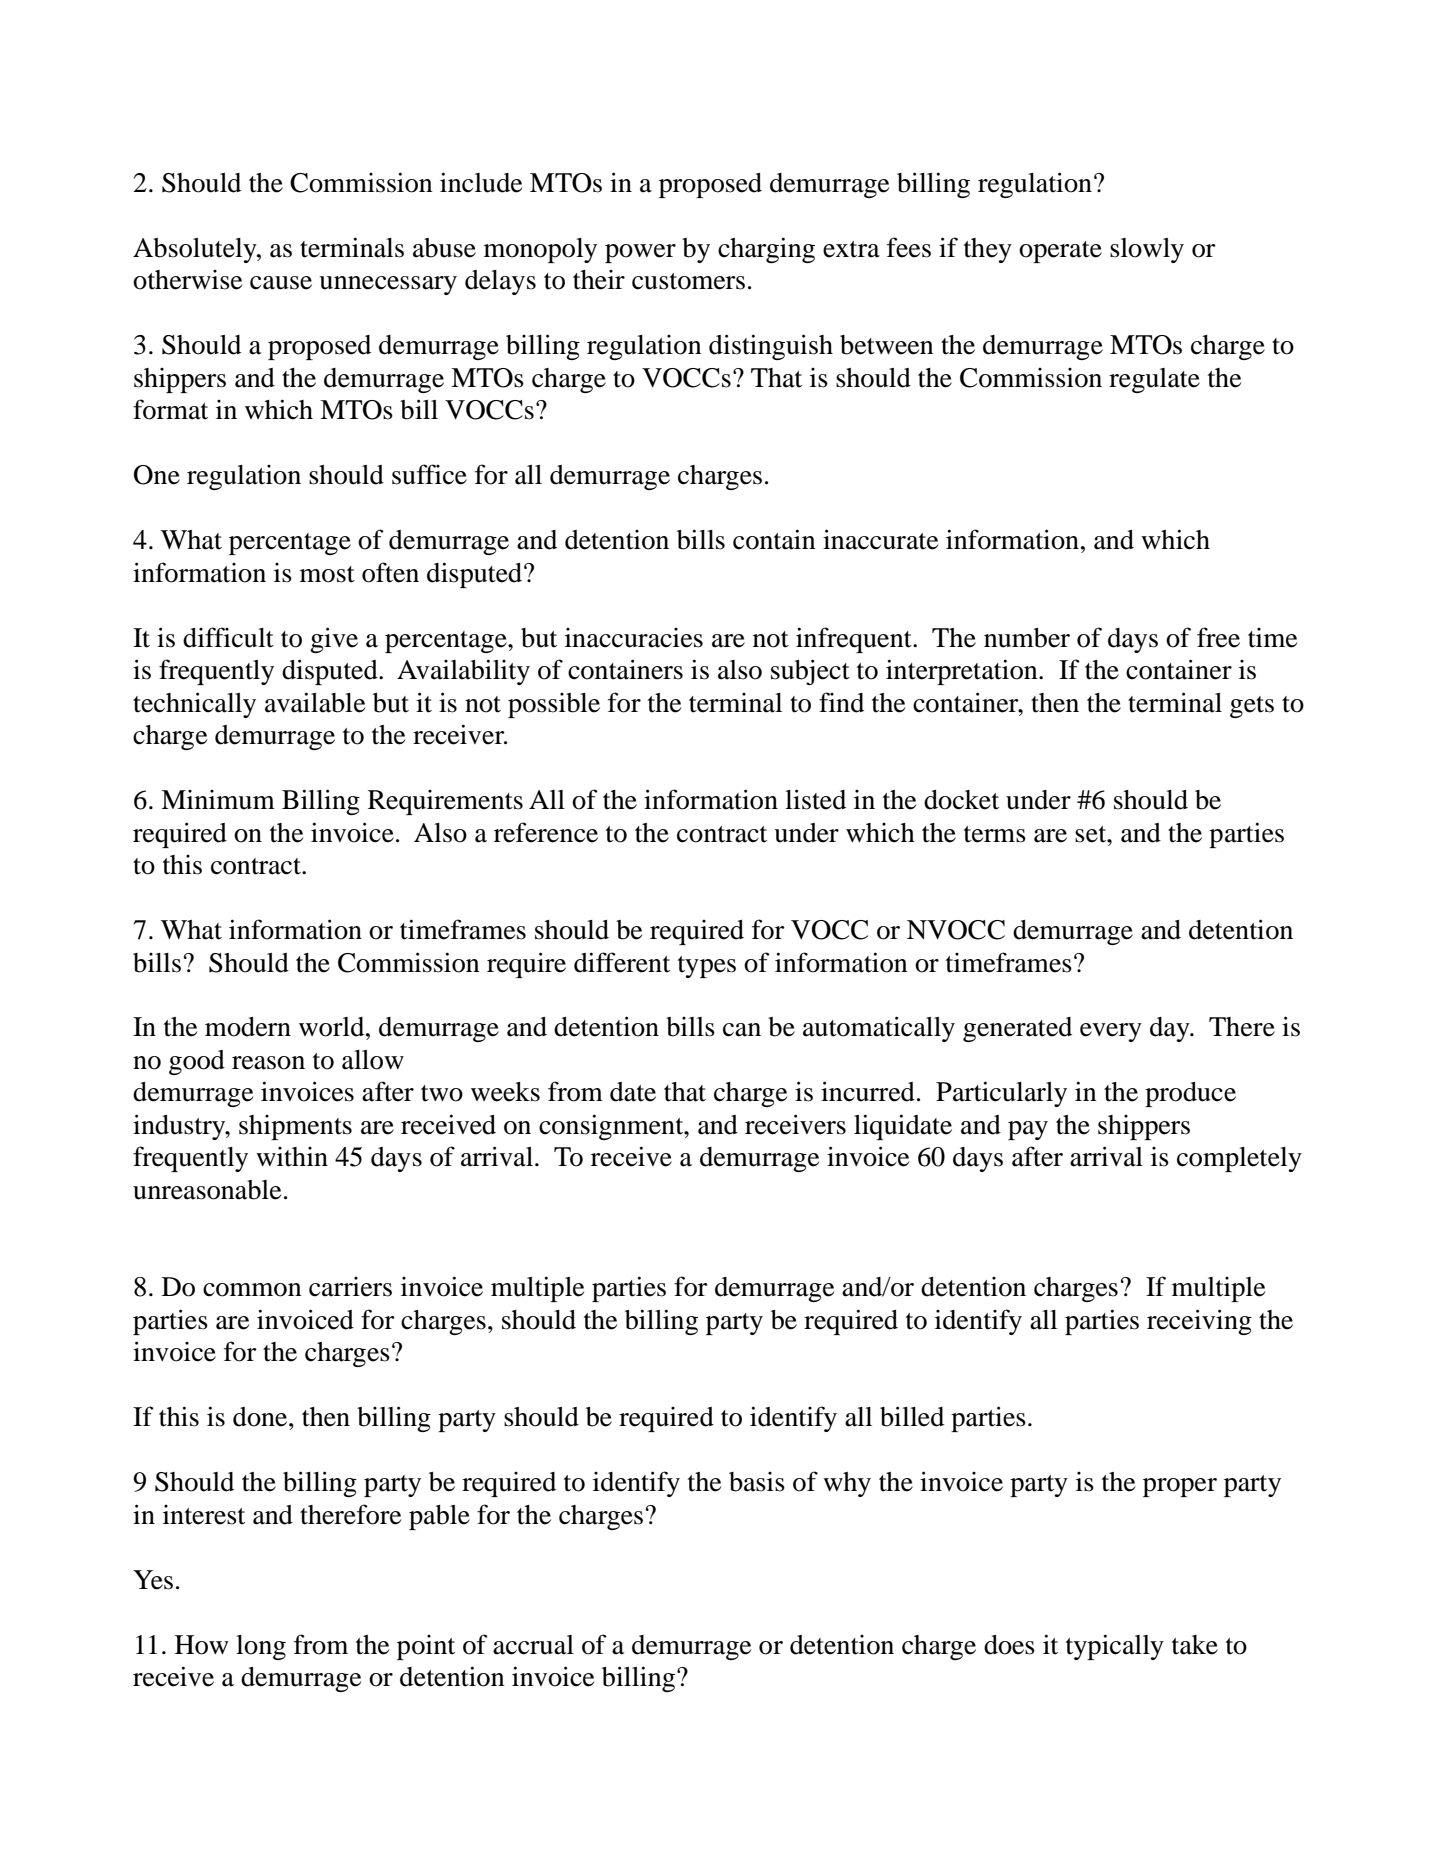 The width and height of the image is (1440, 1864). Describe the element at coordinates (1199, 1322) in the image. I see `receiving` at that location.
